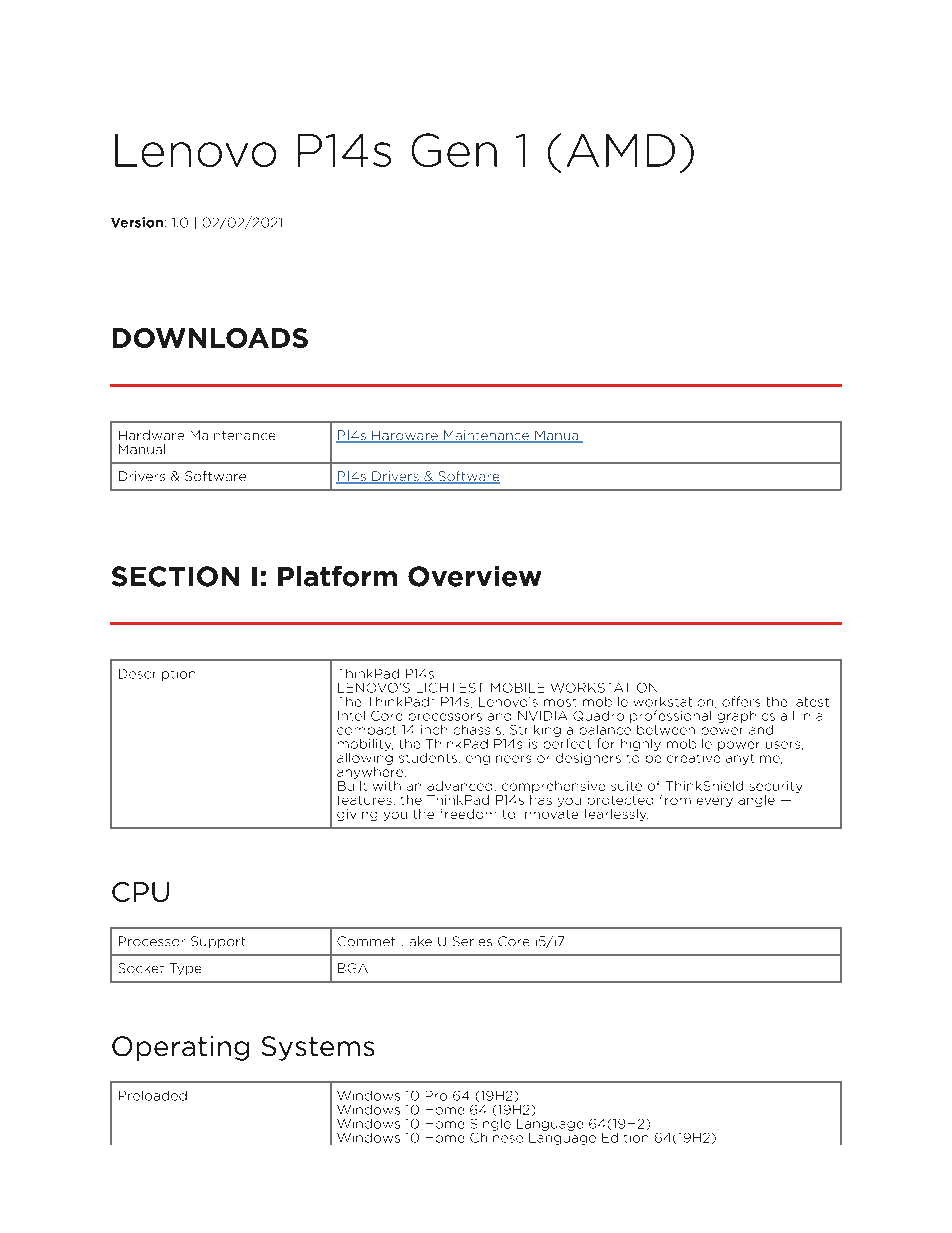  What do you see at coordinates (746, 717) in the document?
I see `graphics` at bounding box center [746, 717].
